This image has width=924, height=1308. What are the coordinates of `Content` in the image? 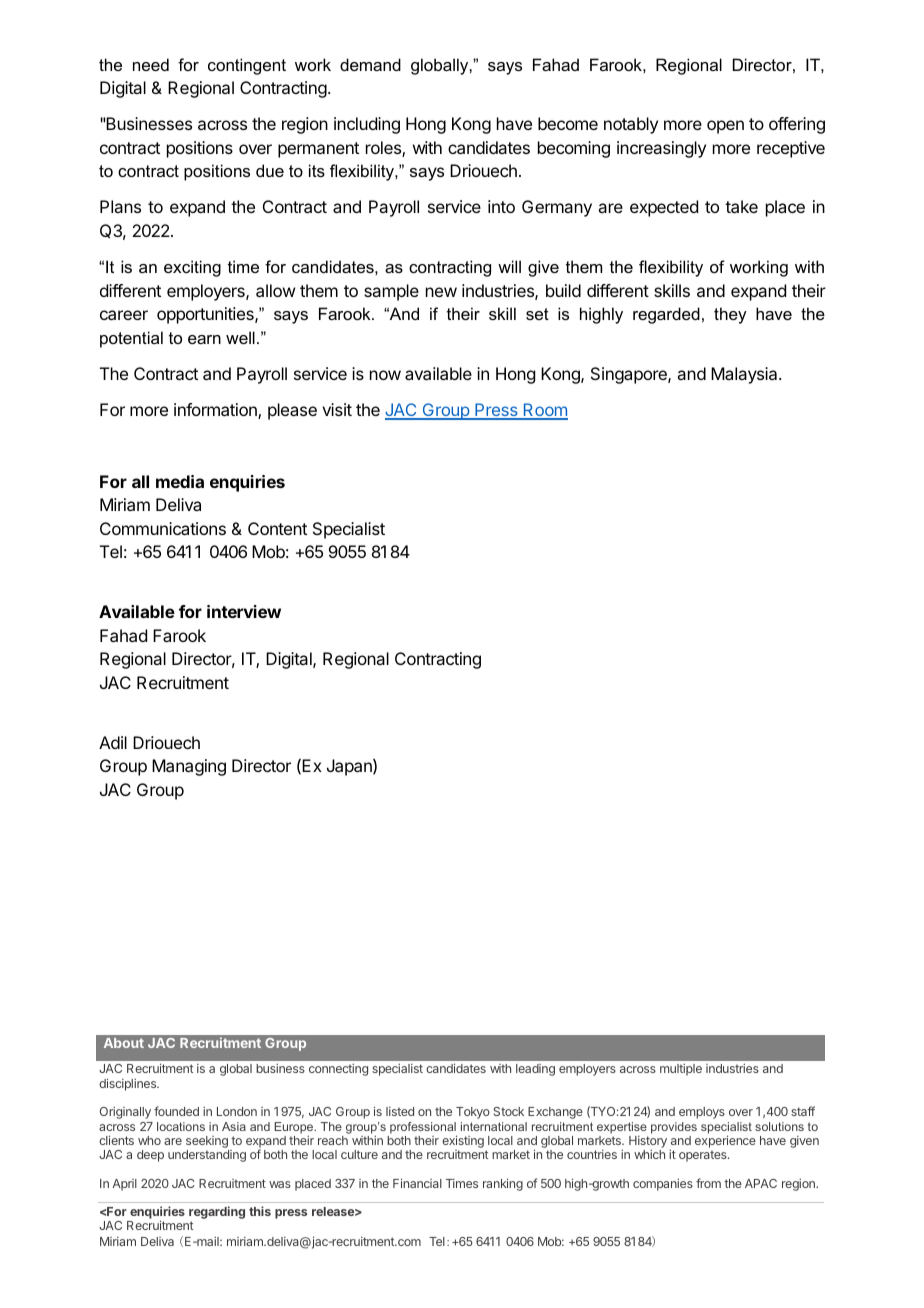 It's located at (277, 528).
